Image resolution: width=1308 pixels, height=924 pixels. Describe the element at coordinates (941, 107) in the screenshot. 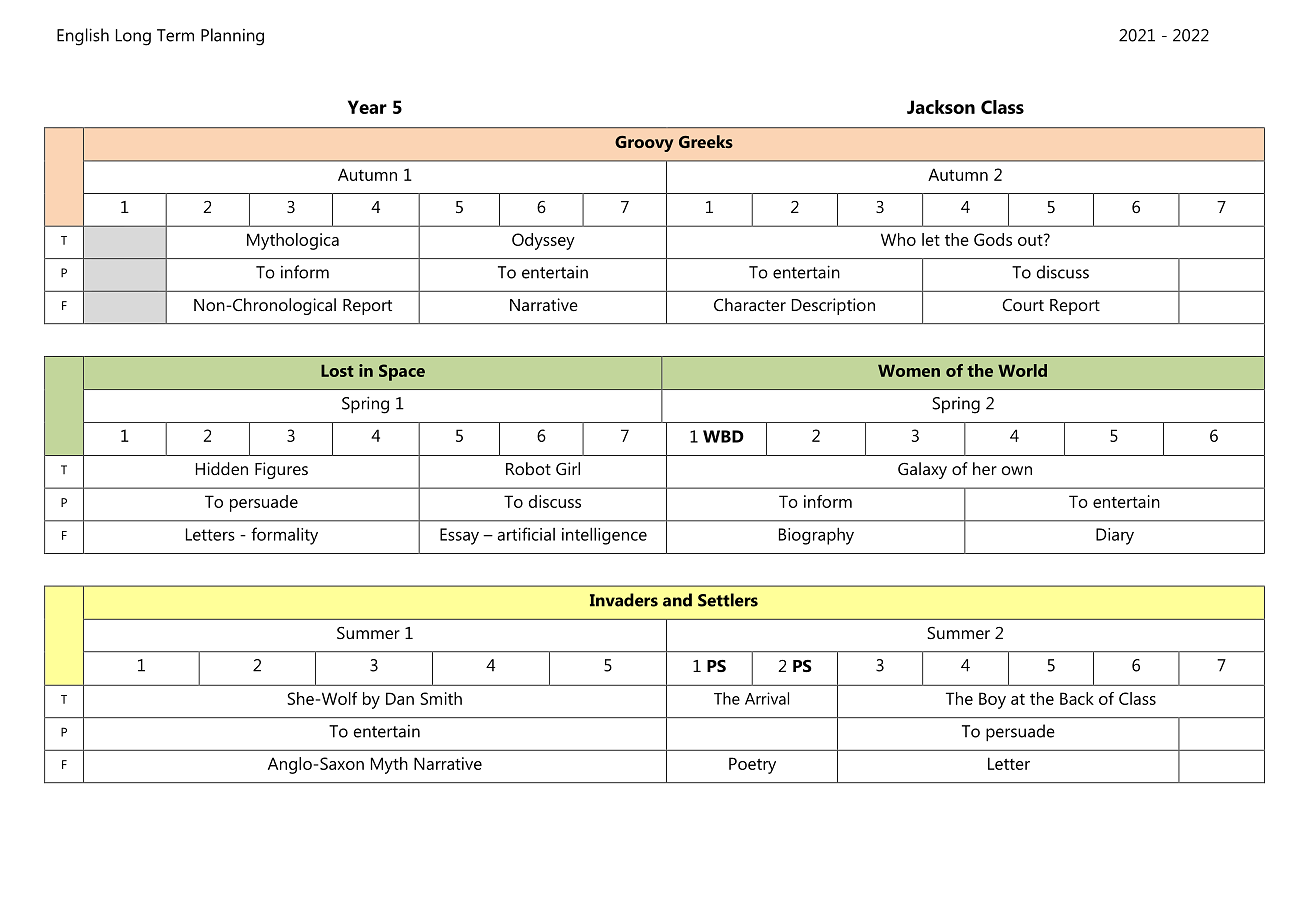

I see `Jackson` at that location.
